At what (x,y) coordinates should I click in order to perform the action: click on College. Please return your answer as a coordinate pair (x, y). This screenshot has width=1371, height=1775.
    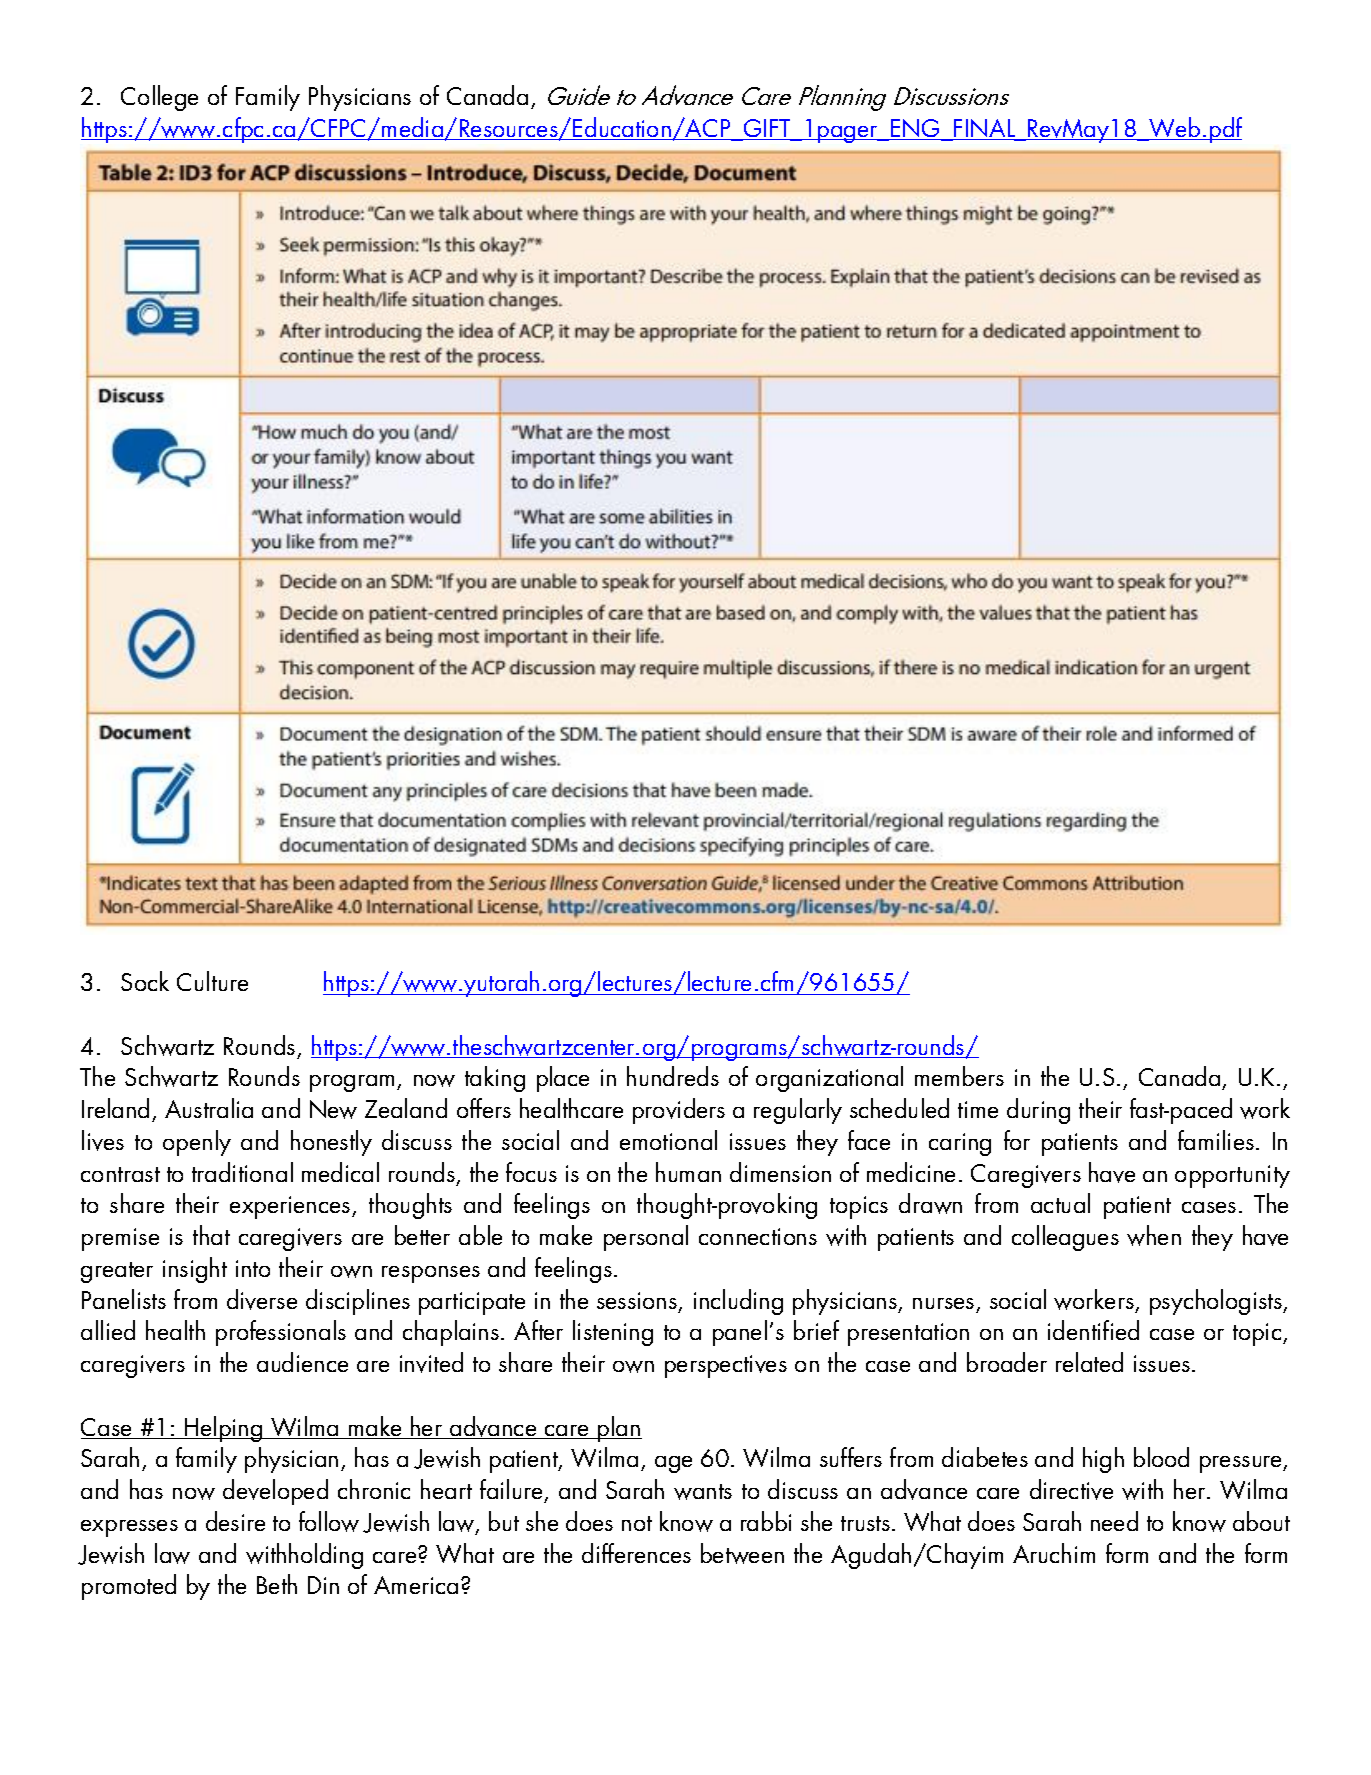
    Looking at the image, I should click on (159, 98).
